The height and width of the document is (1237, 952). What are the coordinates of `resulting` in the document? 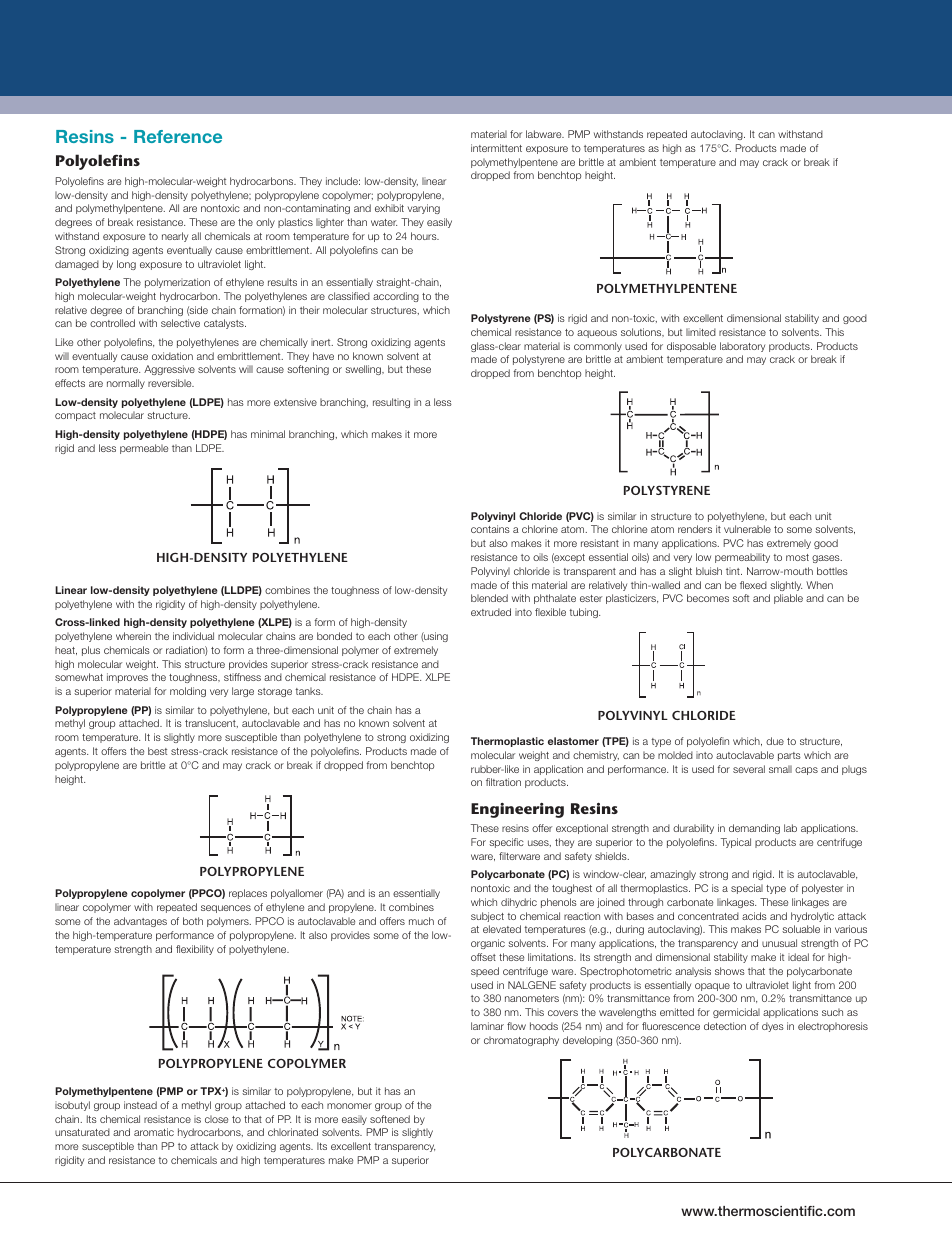 It's located at (391, 403).
